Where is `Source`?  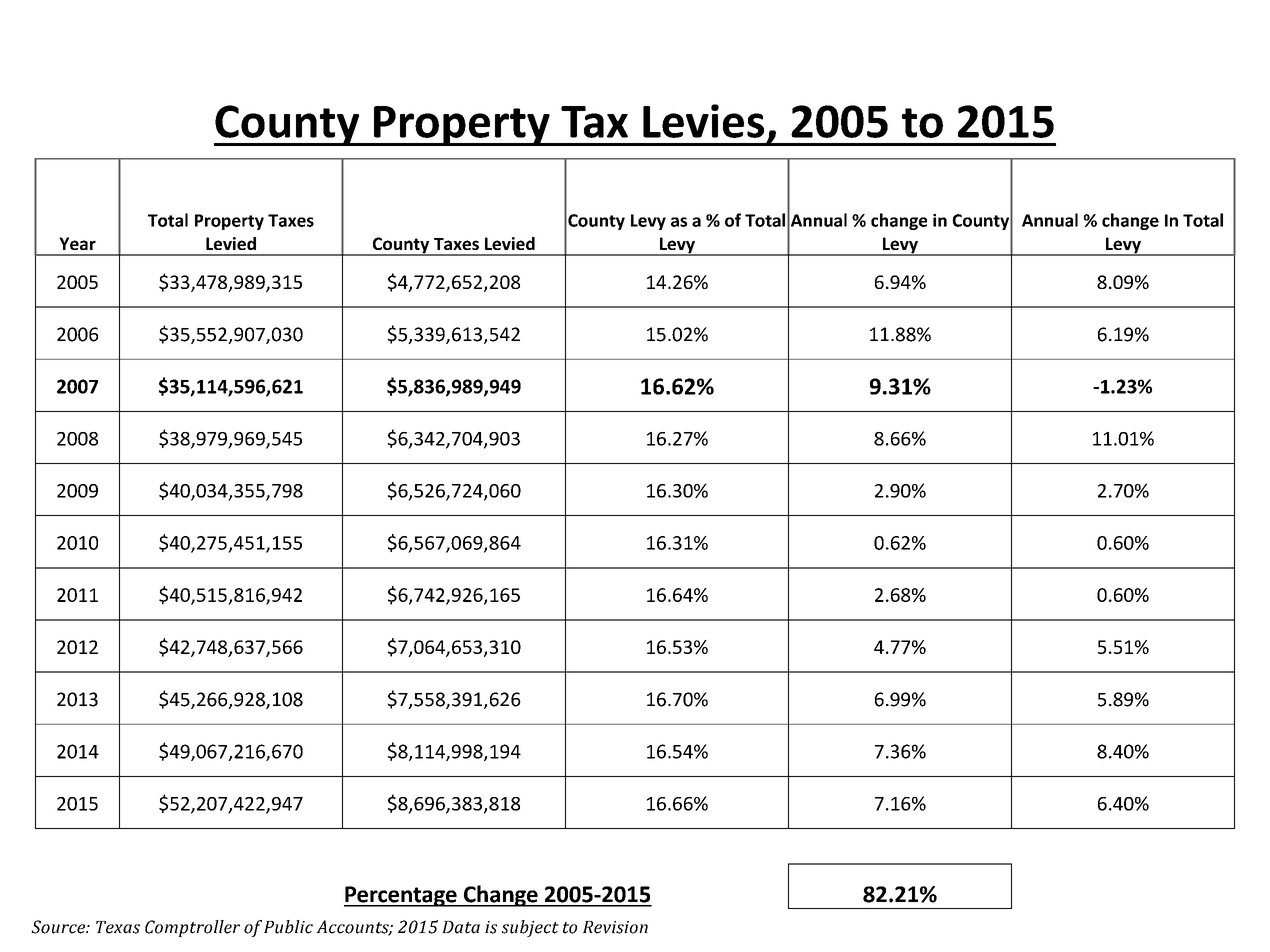 Source is located at coordinates (59, 927).
